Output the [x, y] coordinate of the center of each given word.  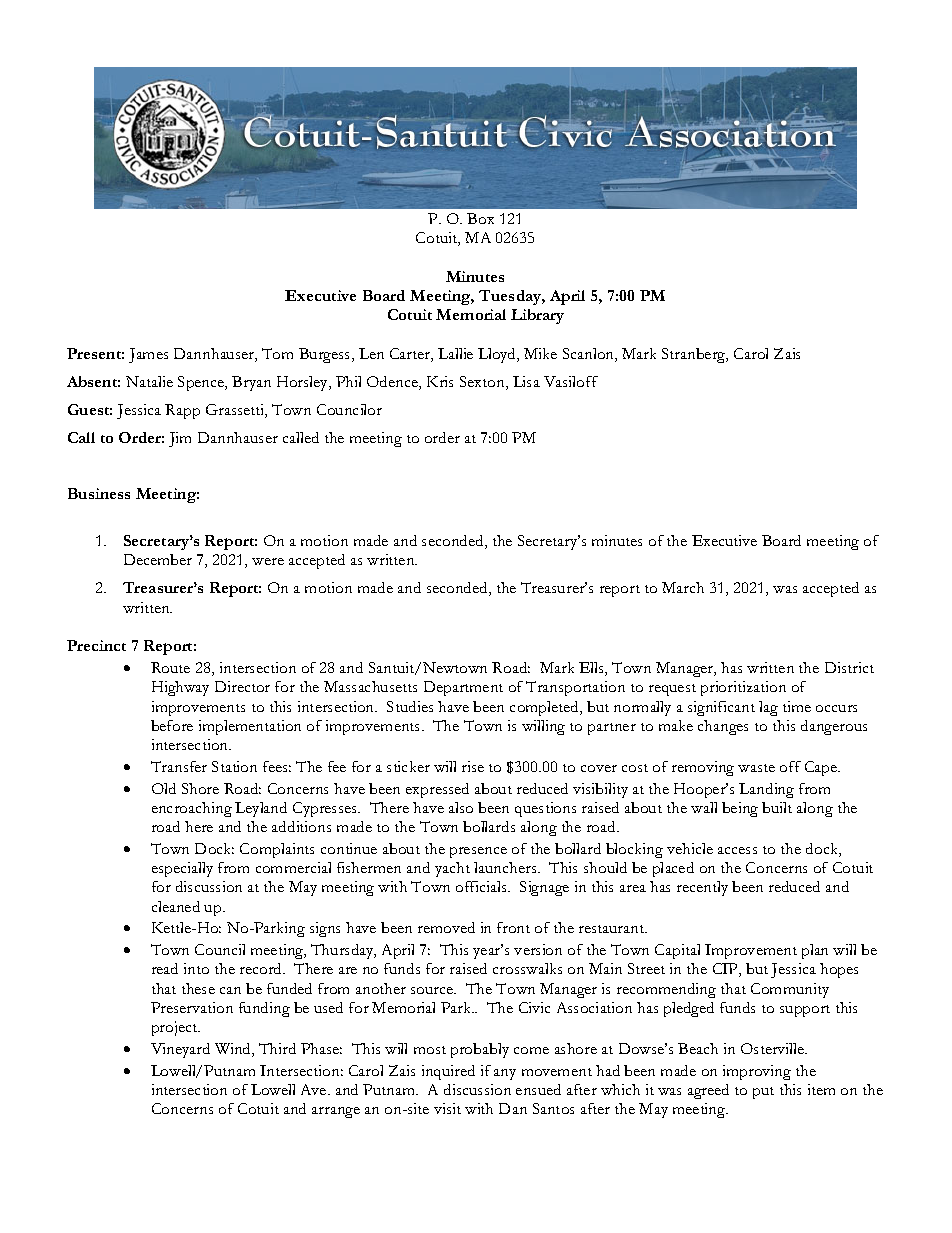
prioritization [743, 688]
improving [757, 1072]
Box [480, 218]
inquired [448, 1072]
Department [463, 688]
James [148, 355]
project [176, 1028]
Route [170, 667]
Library [537, 316]
